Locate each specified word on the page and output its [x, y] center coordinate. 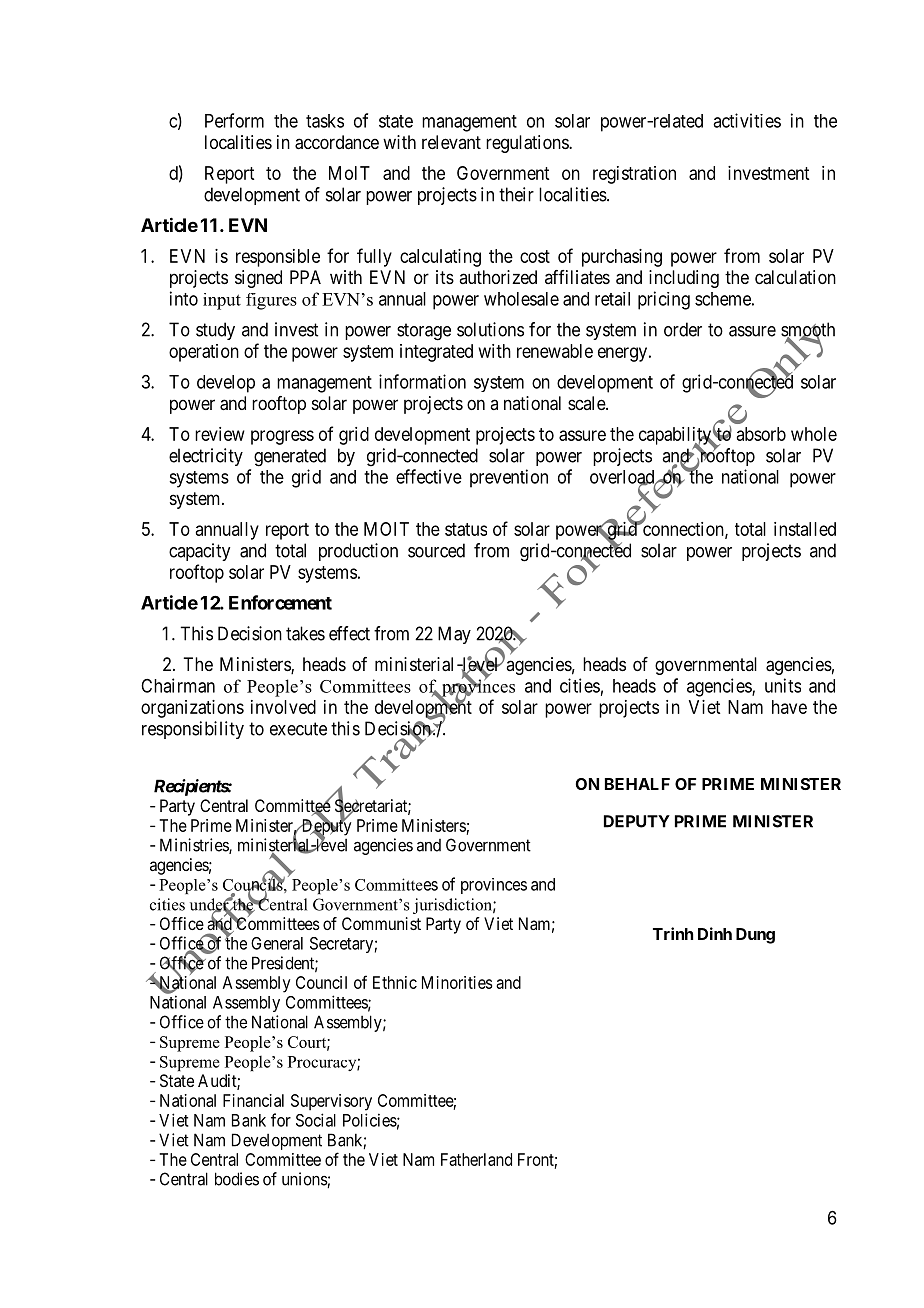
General [277, 943]
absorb [761, 434]
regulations [528, 144]
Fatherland [476, 1159]
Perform [234, 120]
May [454, 635]
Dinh [715, 933]
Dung [755, 936]
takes [305, 633]
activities [747, 120]
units [783, 685]
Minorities [457, 982]
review [220, 434]
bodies [237, 1179]
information [422, 381]
